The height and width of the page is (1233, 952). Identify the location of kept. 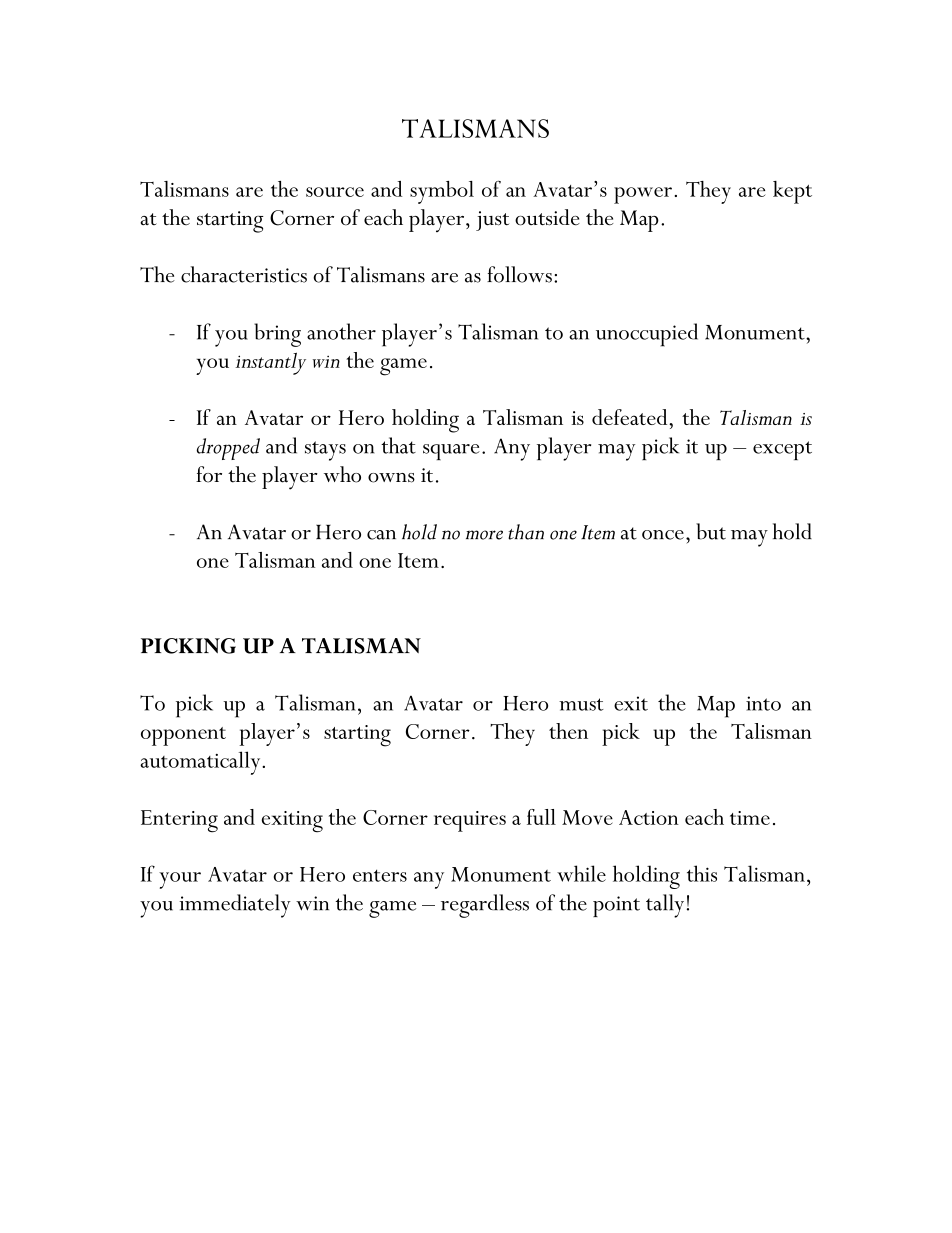
(792, 192).
